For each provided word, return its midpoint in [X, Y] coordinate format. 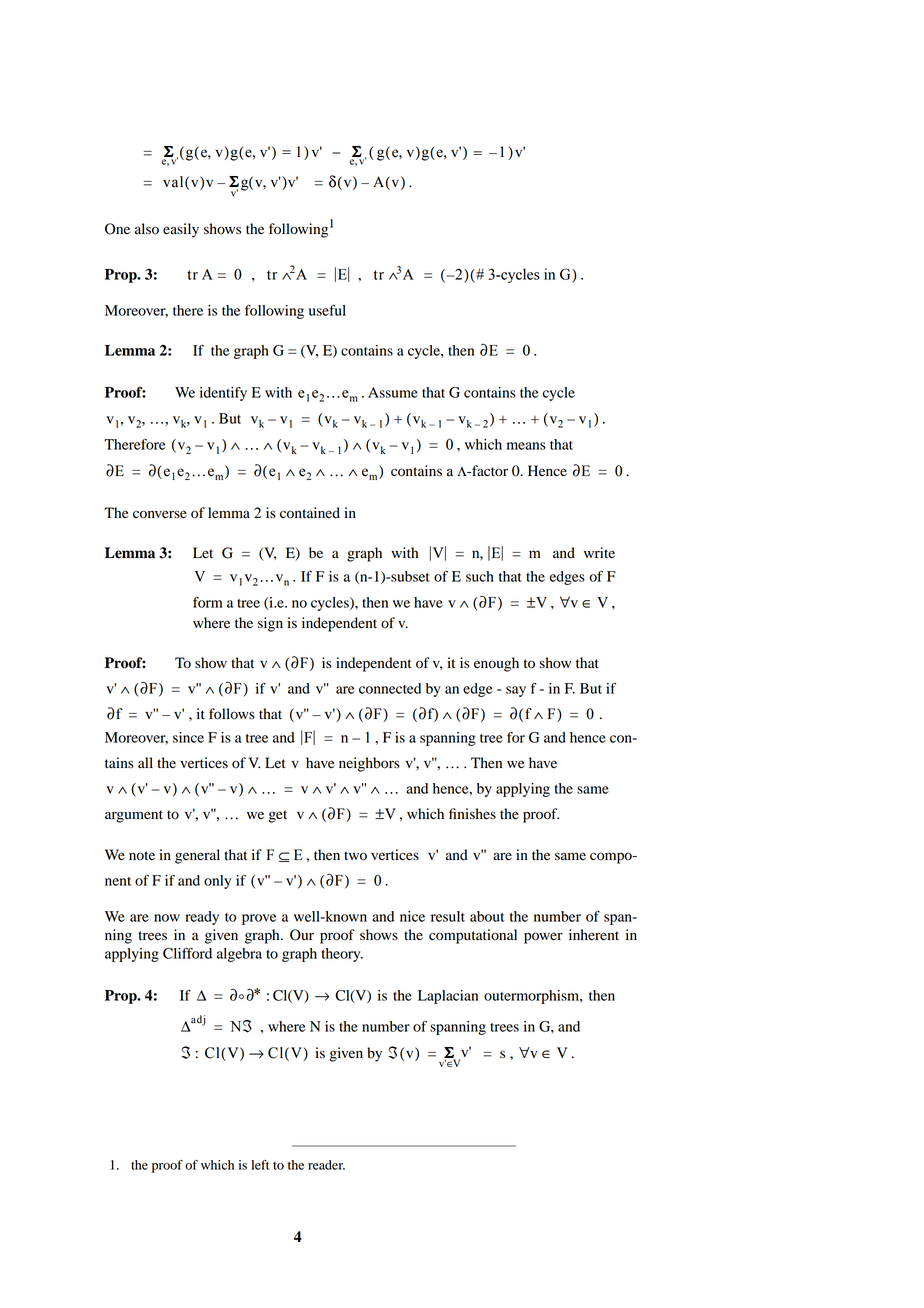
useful [327, 310]
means [526, 446]
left [260, 1165]
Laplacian [448, 997]
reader [326, 1165]
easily [181, 230]
